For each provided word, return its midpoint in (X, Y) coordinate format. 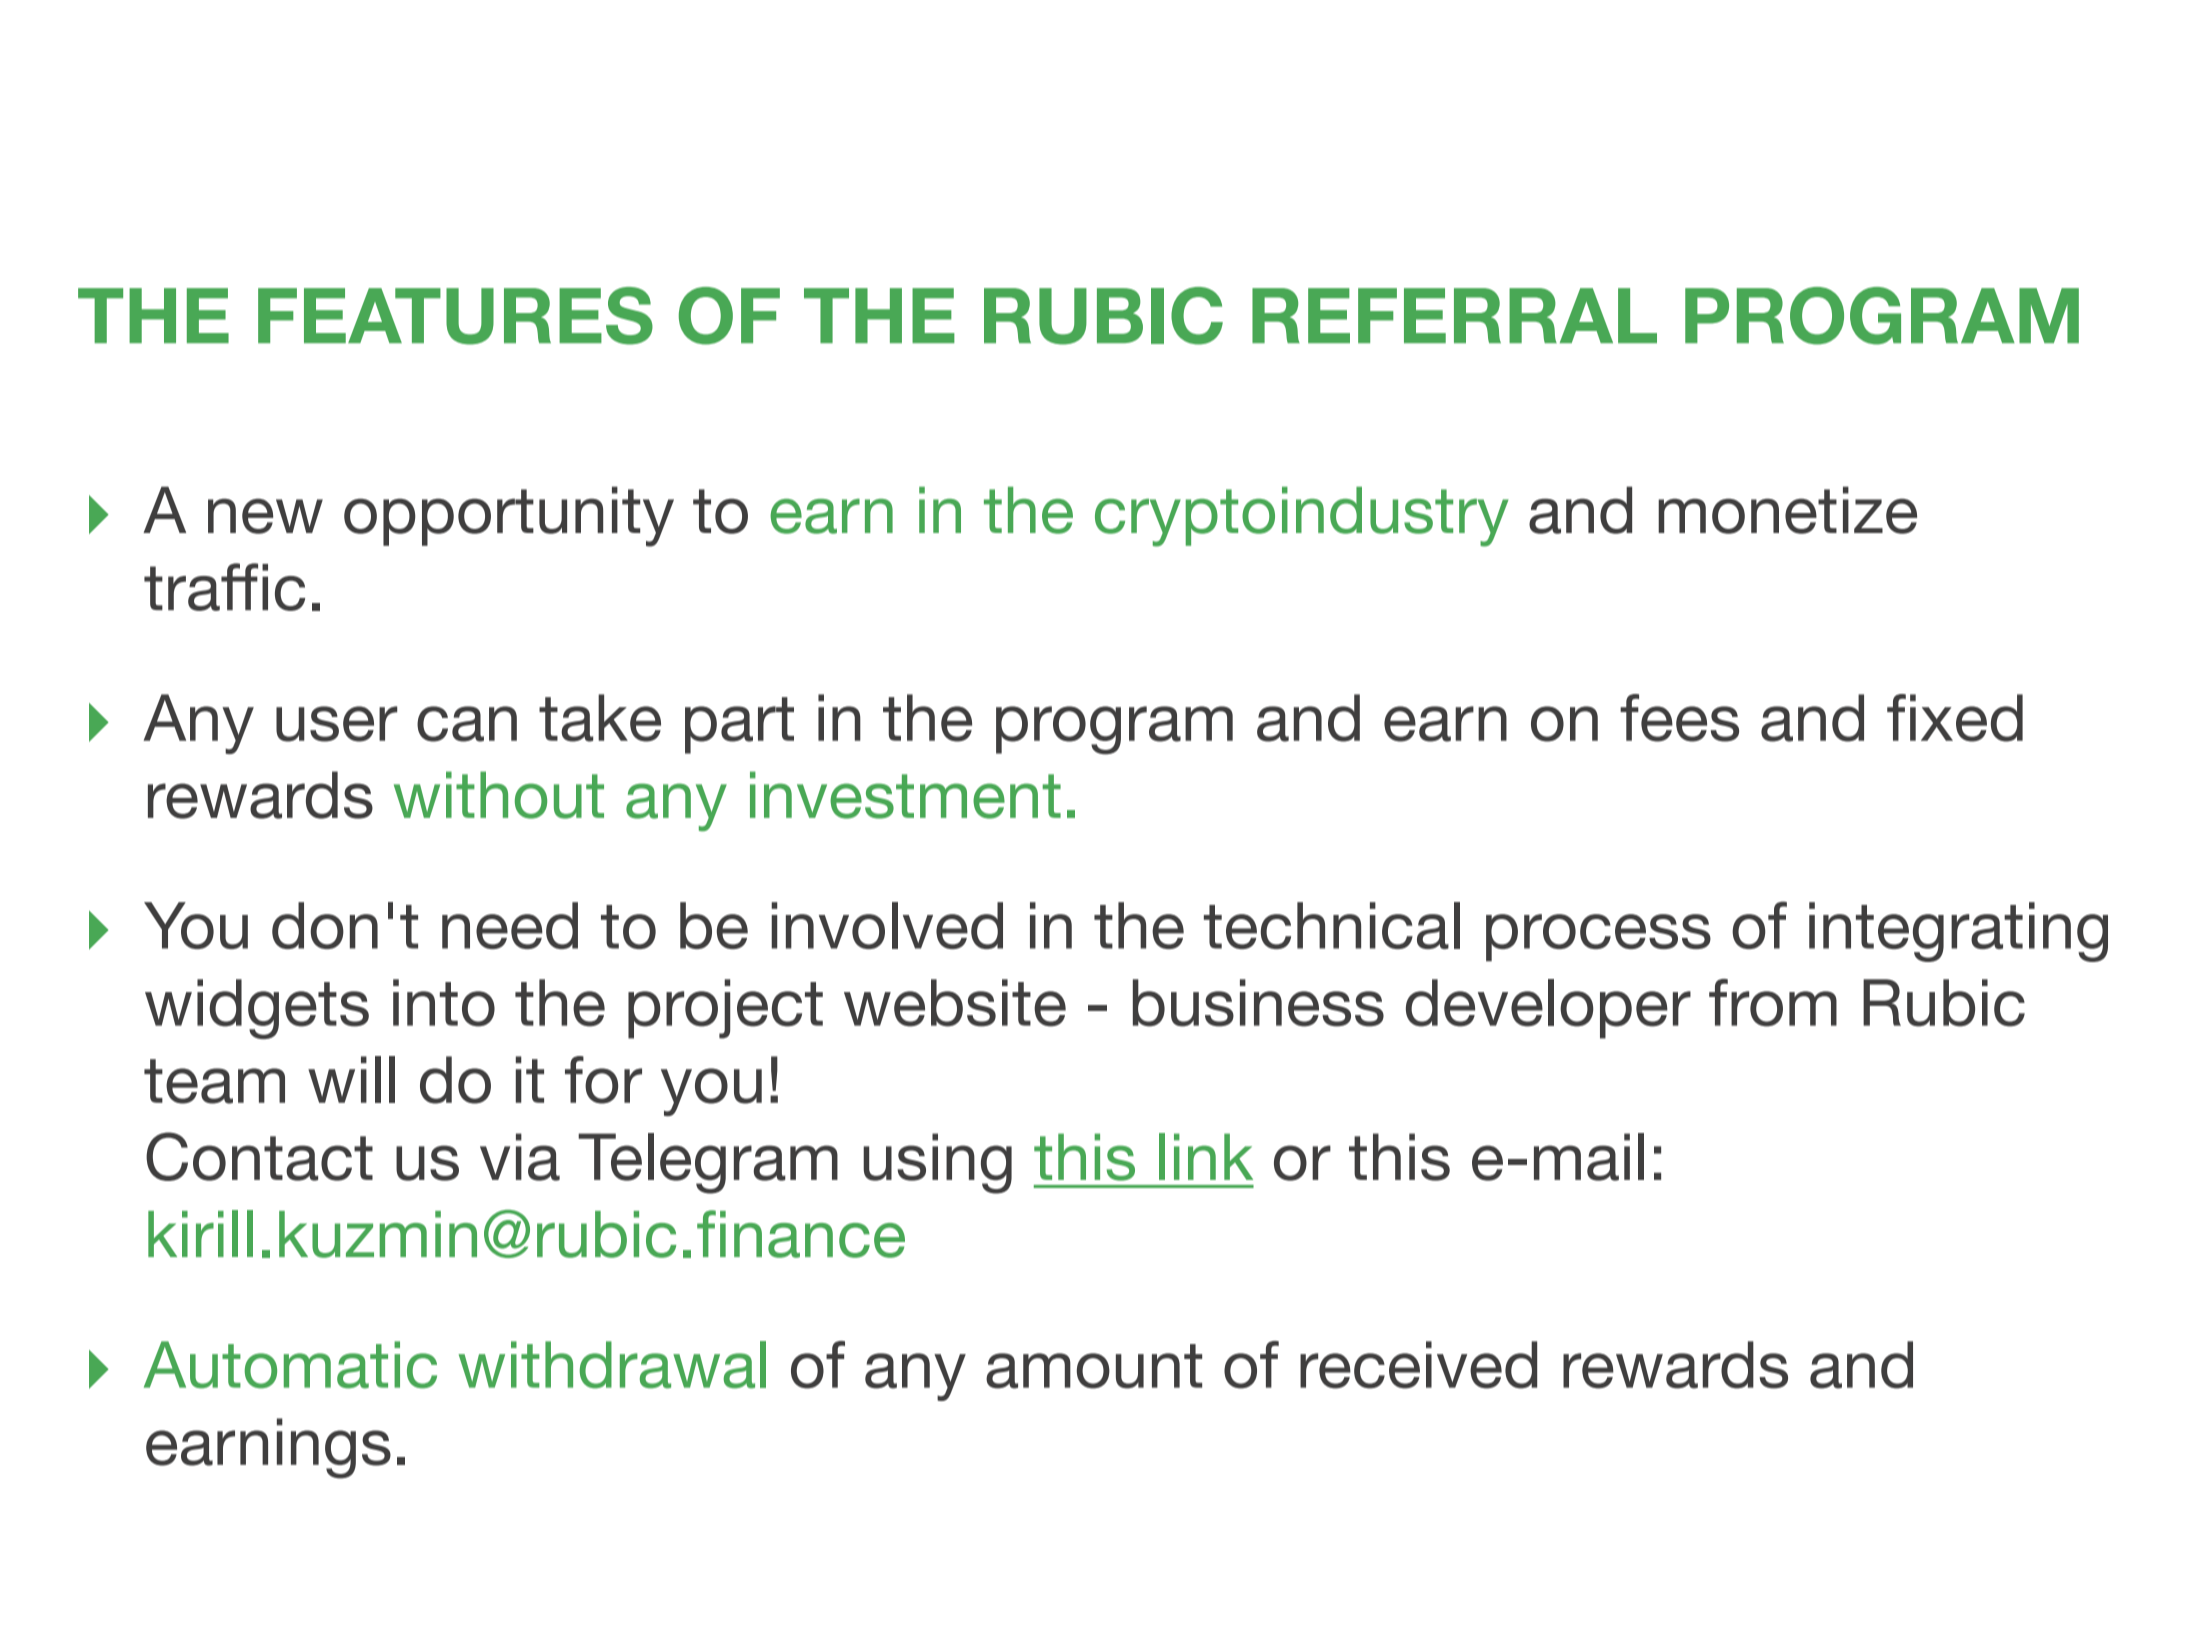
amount (1094, 1366)
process (1598, 938)
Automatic (290, 1365)
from (1773, 1003)
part (739, 725)
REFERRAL (1454, 315)
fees (1679, 718)
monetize (1787, 510)
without (499, 795)
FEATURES (455, 316)
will (351, 1079)
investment (905, 795)
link (1206, 1156)
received (1418, 1365)
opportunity (509, 516)
